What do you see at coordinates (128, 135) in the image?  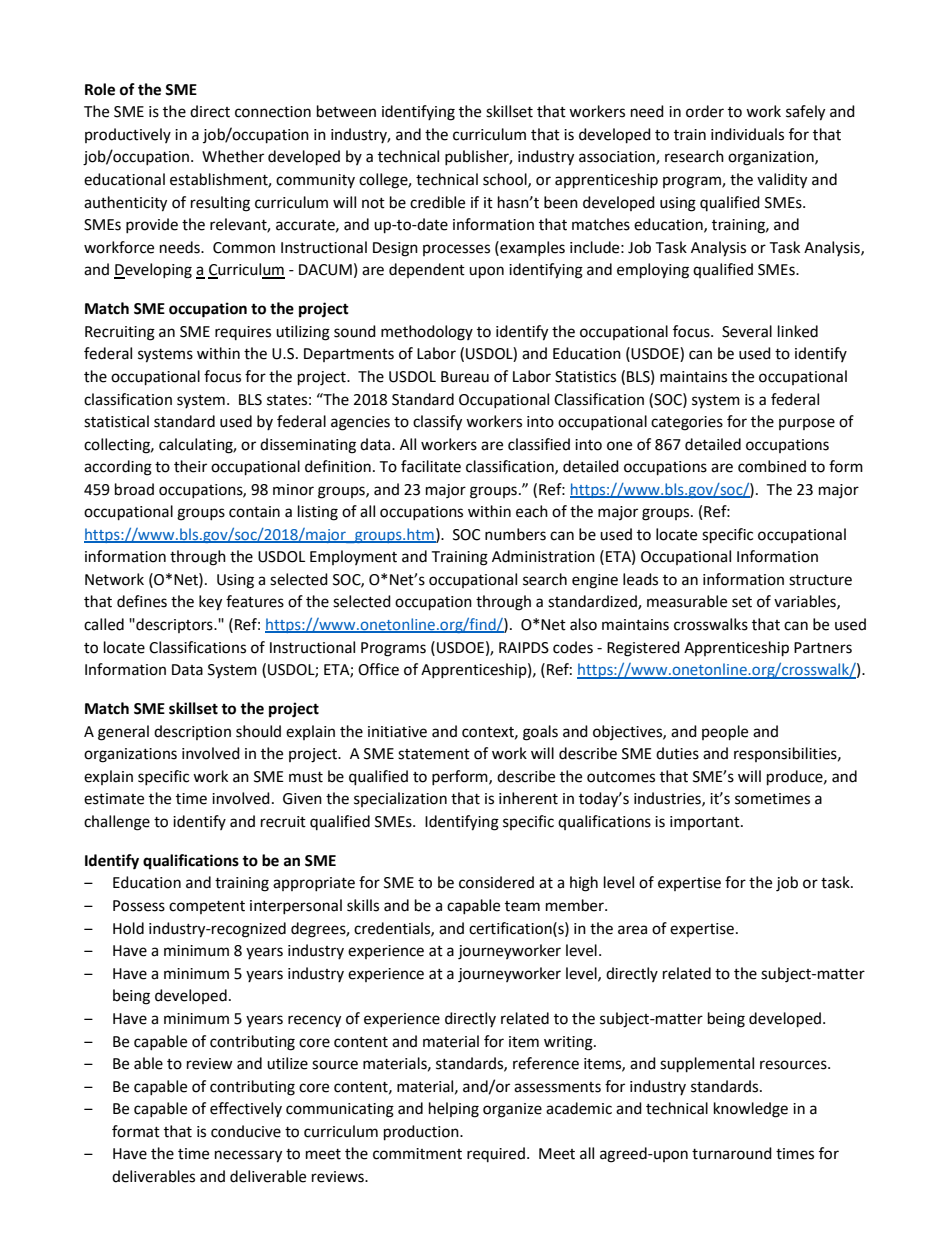 I see `productively` at bounding box center [128, 135].
